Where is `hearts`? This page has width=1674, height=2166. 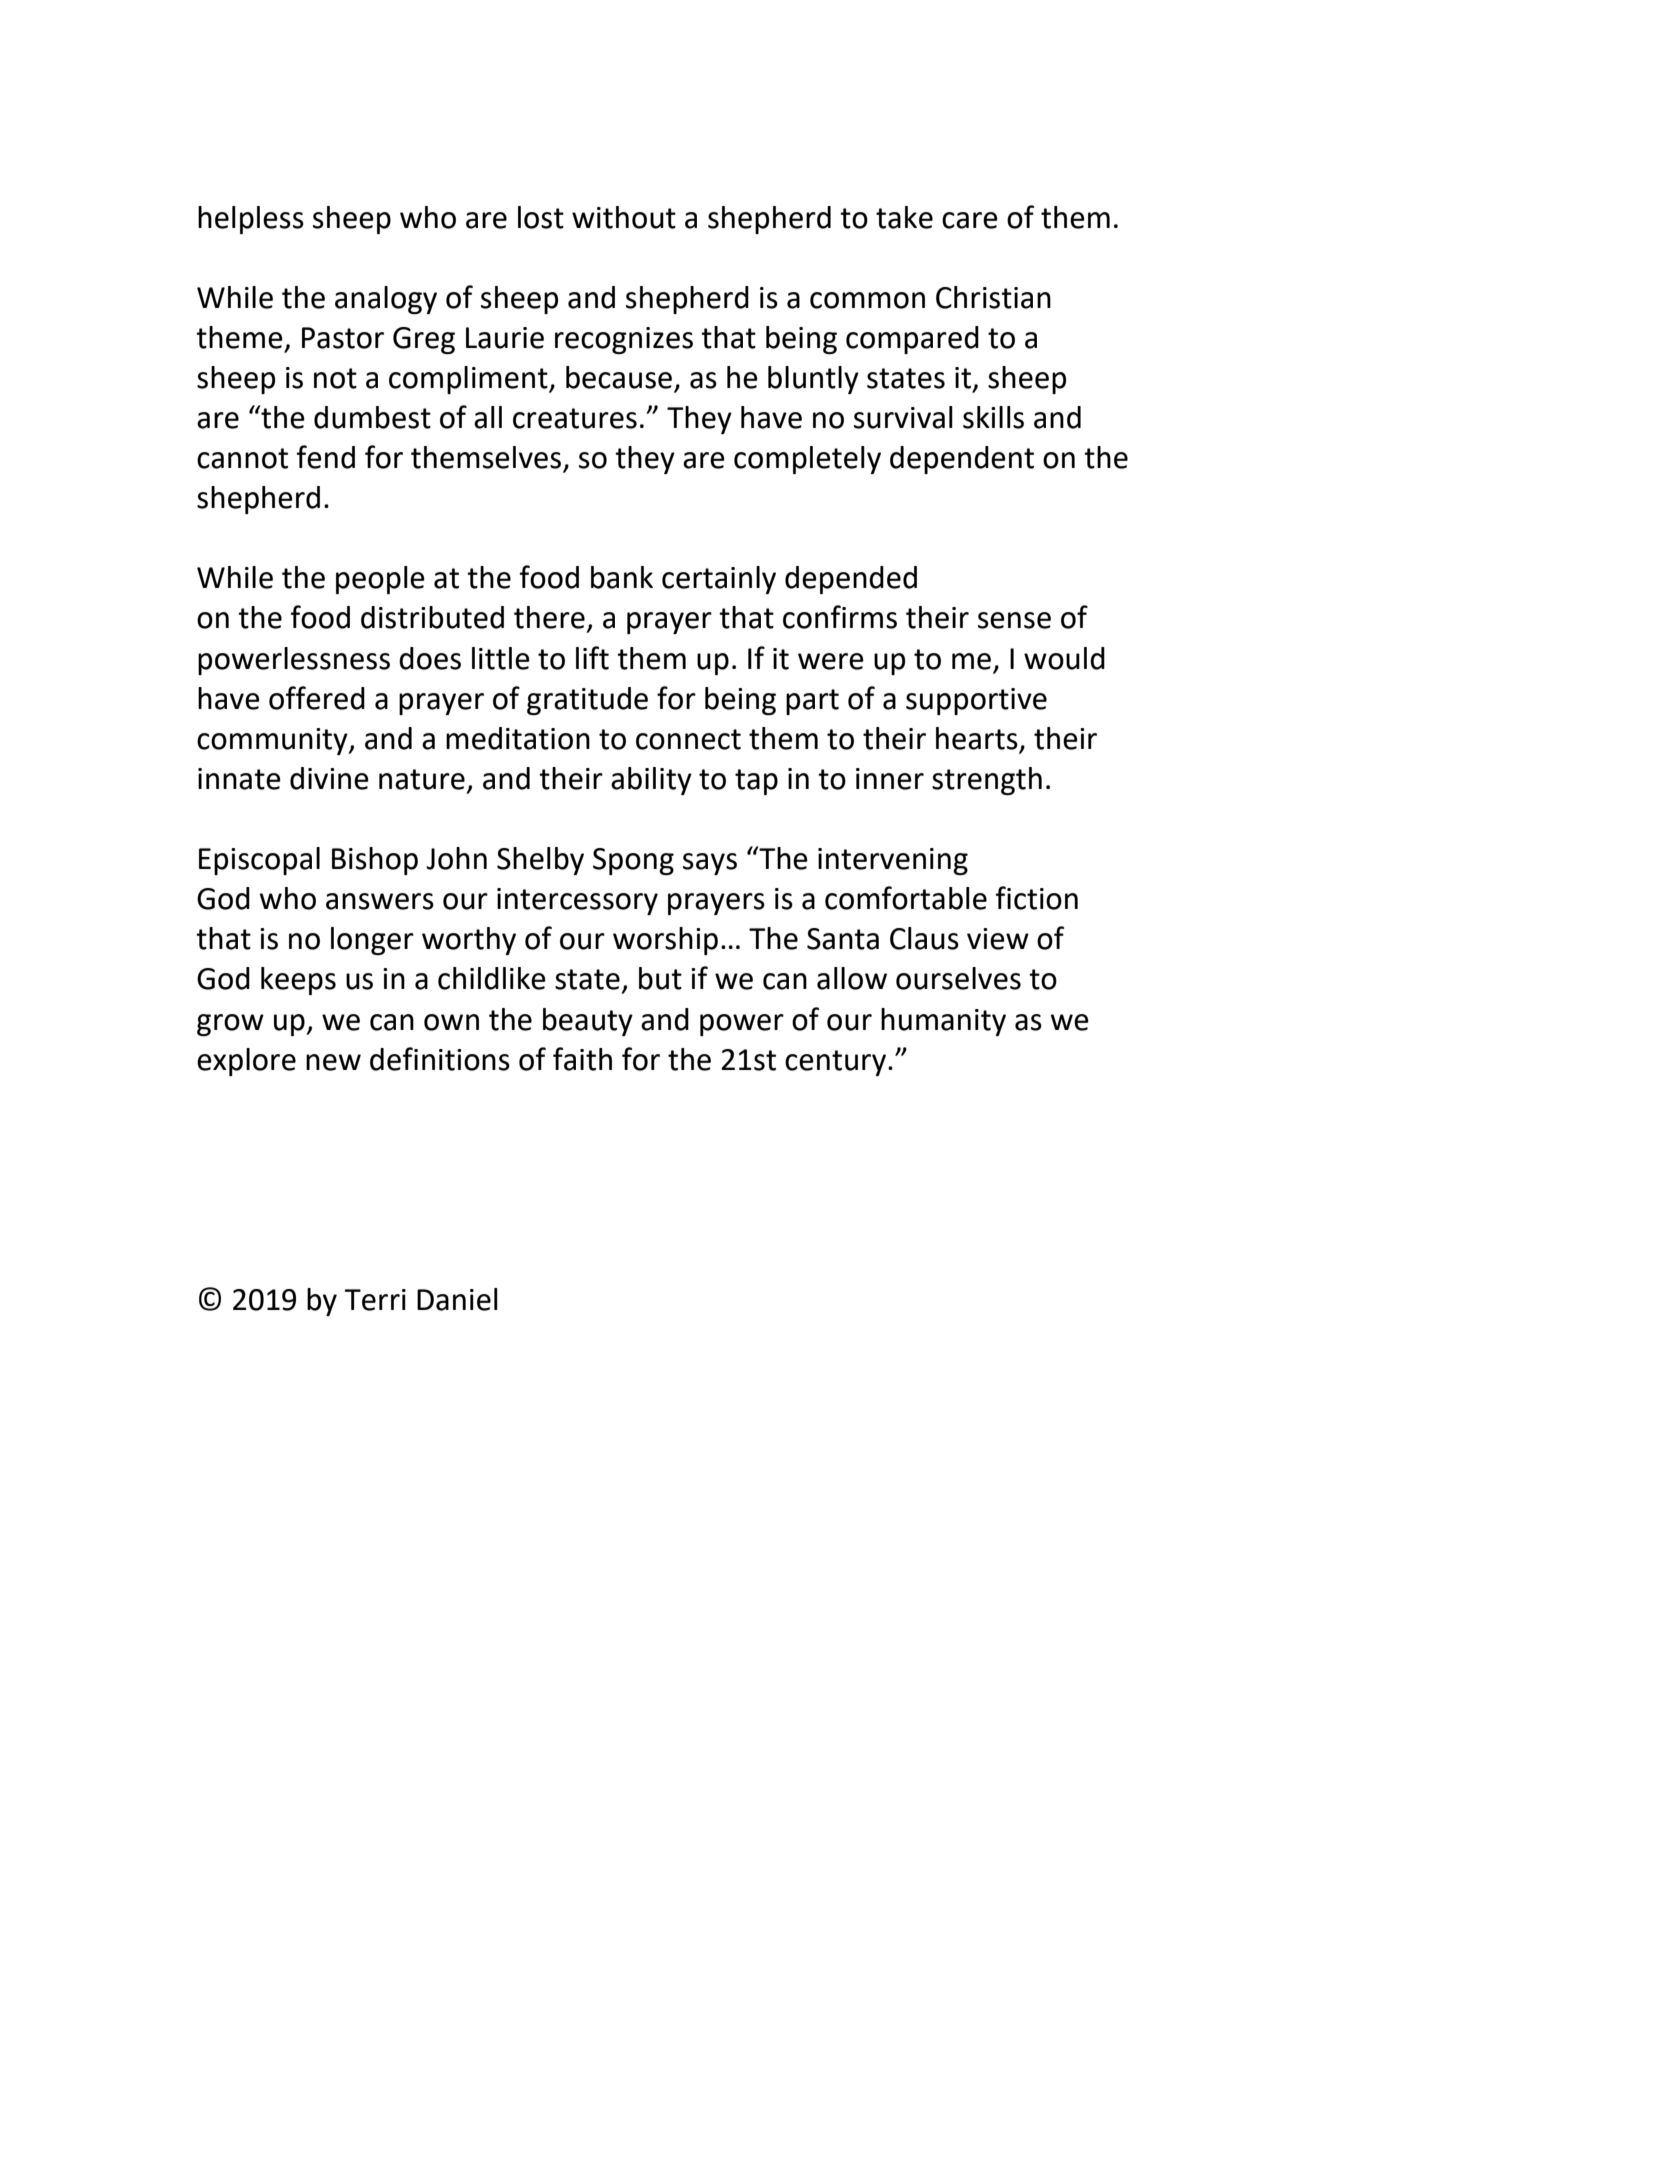 hearts is located at coordinates (977, 738).
